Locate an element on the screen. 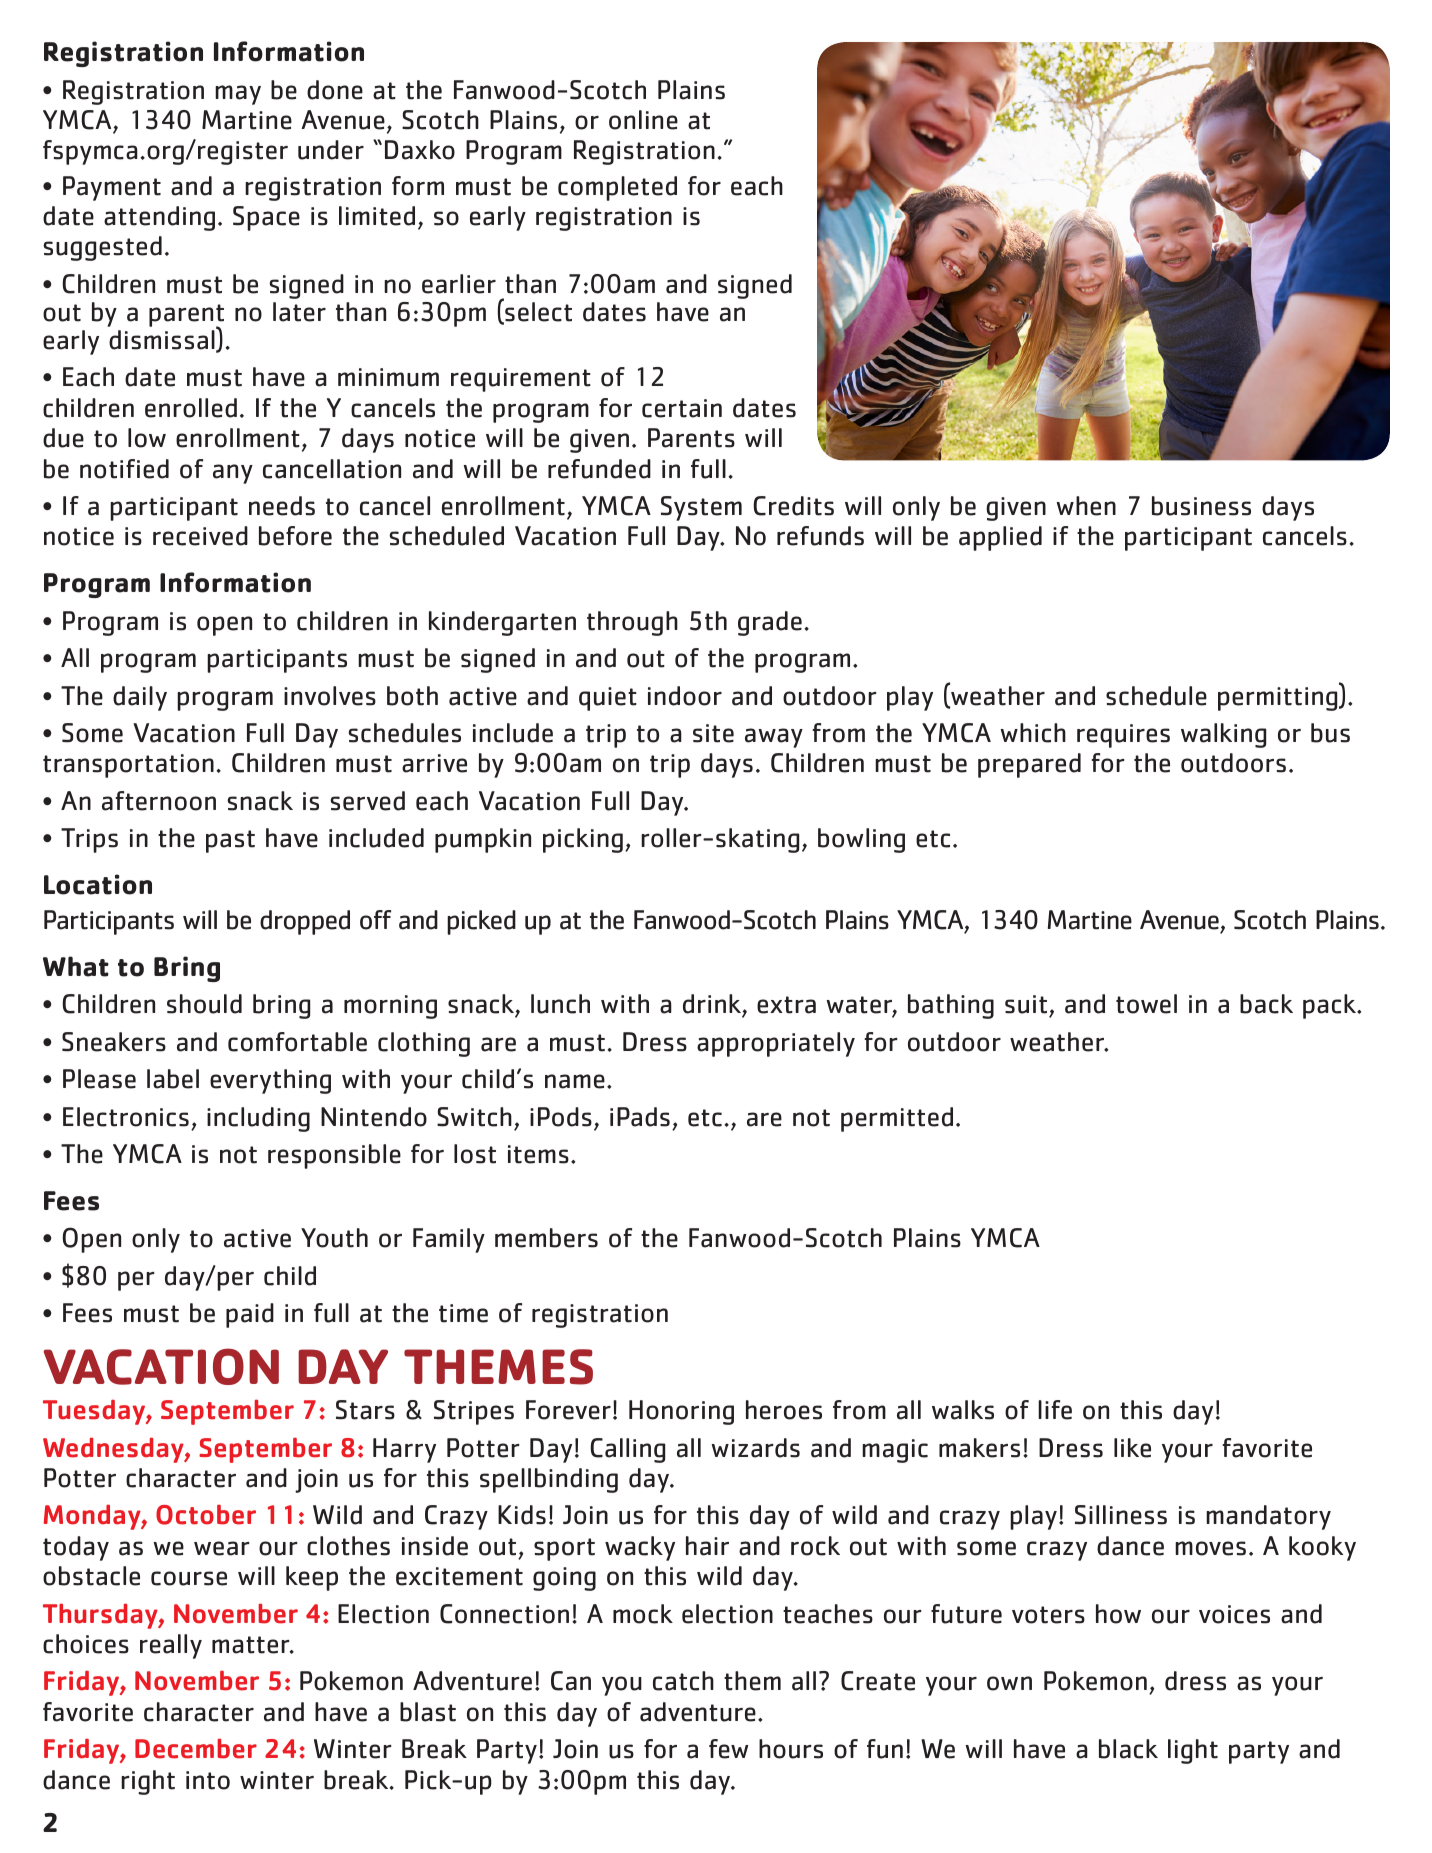  may is located at coordinates (238, 95).
